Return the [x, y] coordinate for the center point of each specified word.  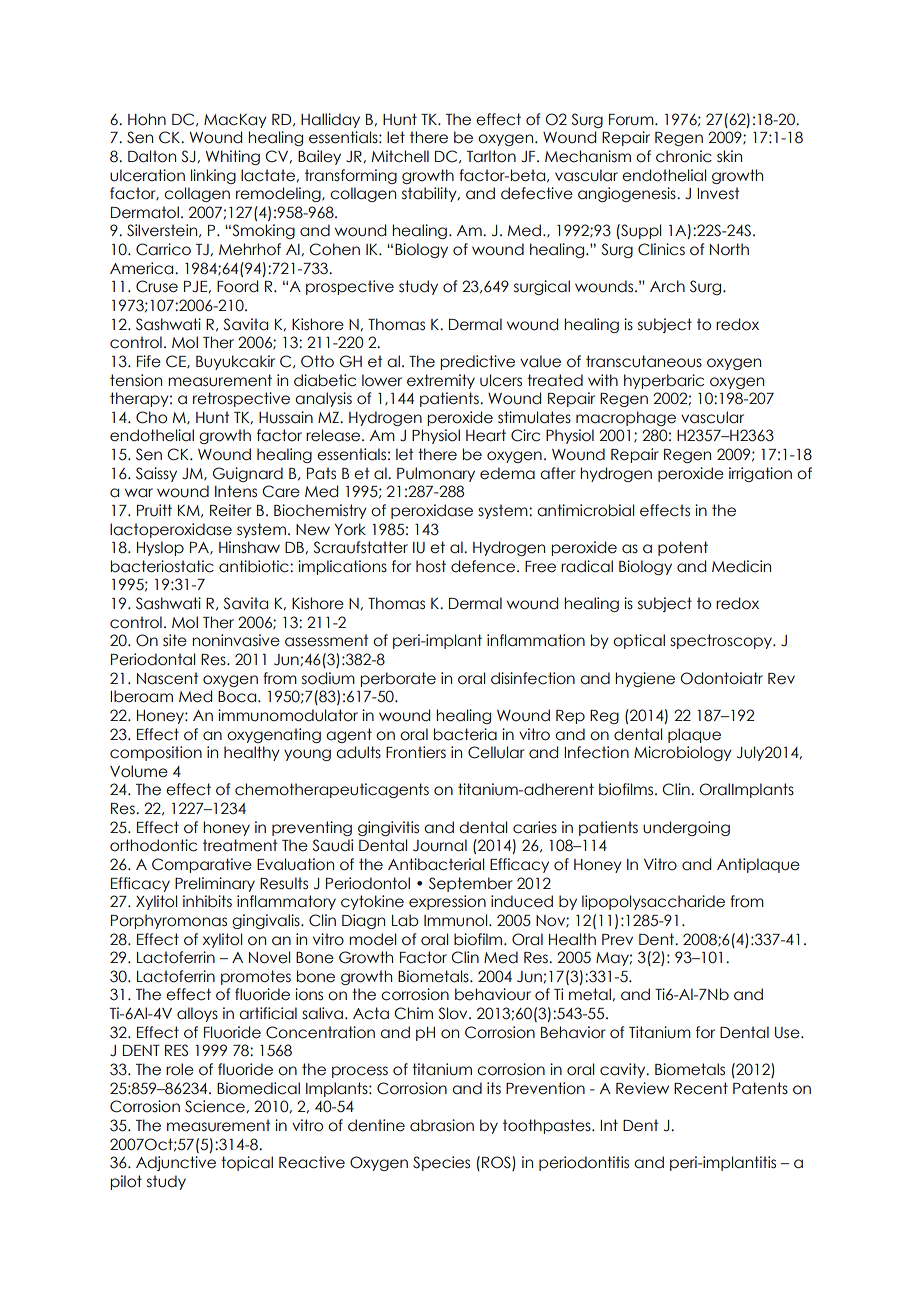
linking [213, 176]
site [175, 640]
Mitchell [400, 156]
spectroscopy [722, 641]
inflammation [536, 640]
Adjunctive [176, 1163]
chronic [684, 156]
